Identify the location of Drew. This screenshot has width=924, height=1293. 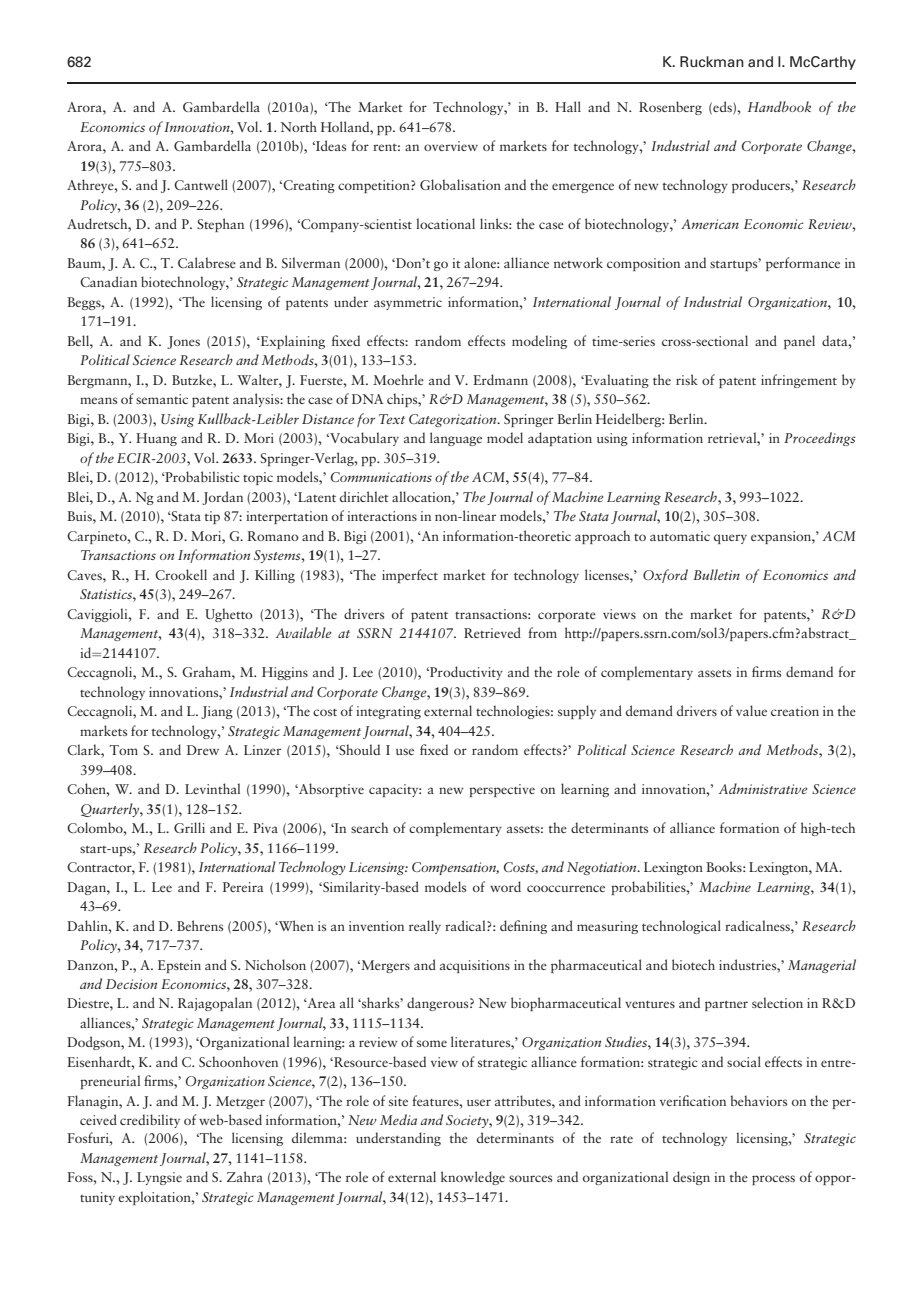
(203, 750).
